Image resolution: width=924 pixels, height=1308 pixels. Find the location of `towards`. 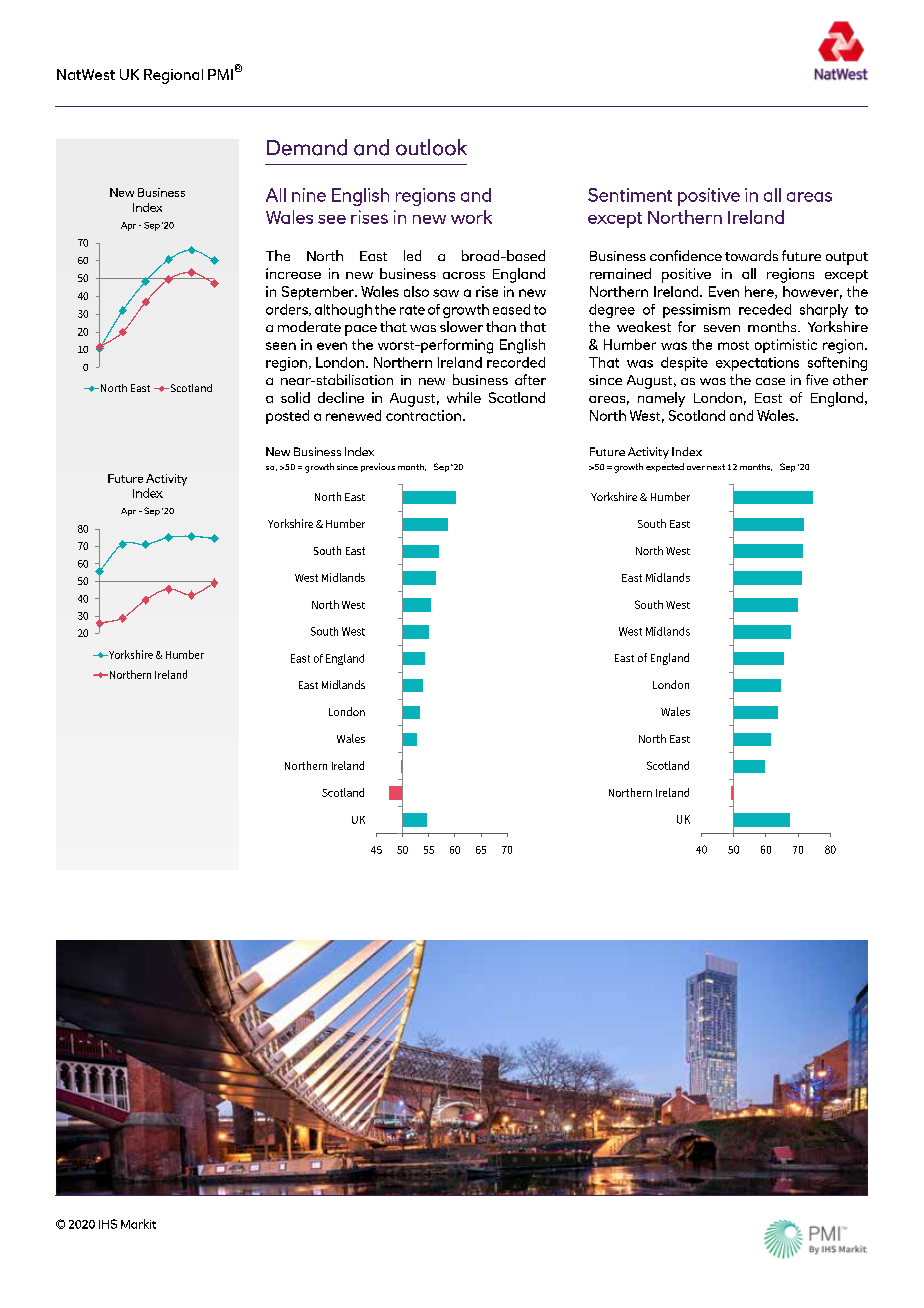

towards is located at coordinates (751, 255).
